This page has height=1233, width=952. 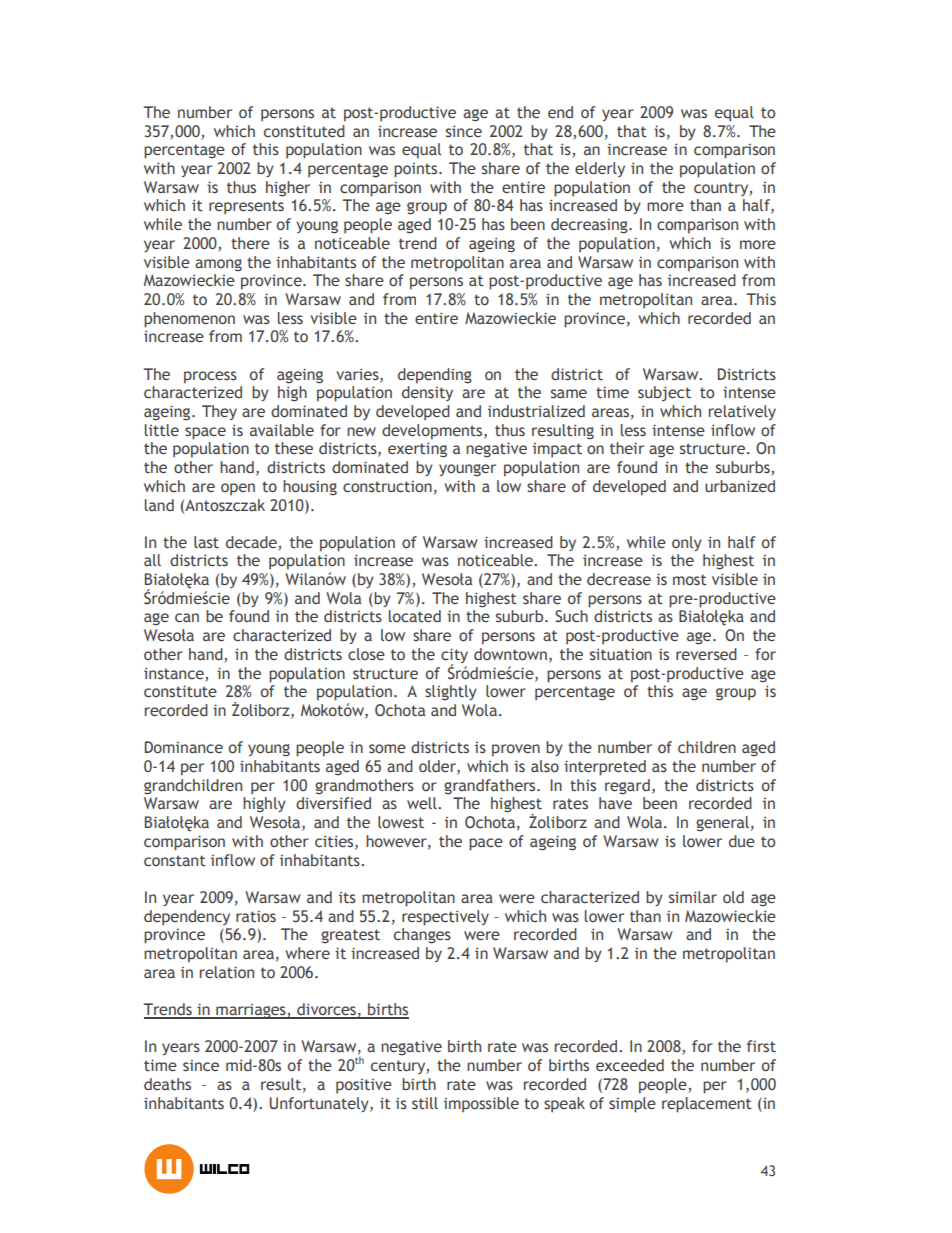 I want to click on points, so click(x=417, y=170).
